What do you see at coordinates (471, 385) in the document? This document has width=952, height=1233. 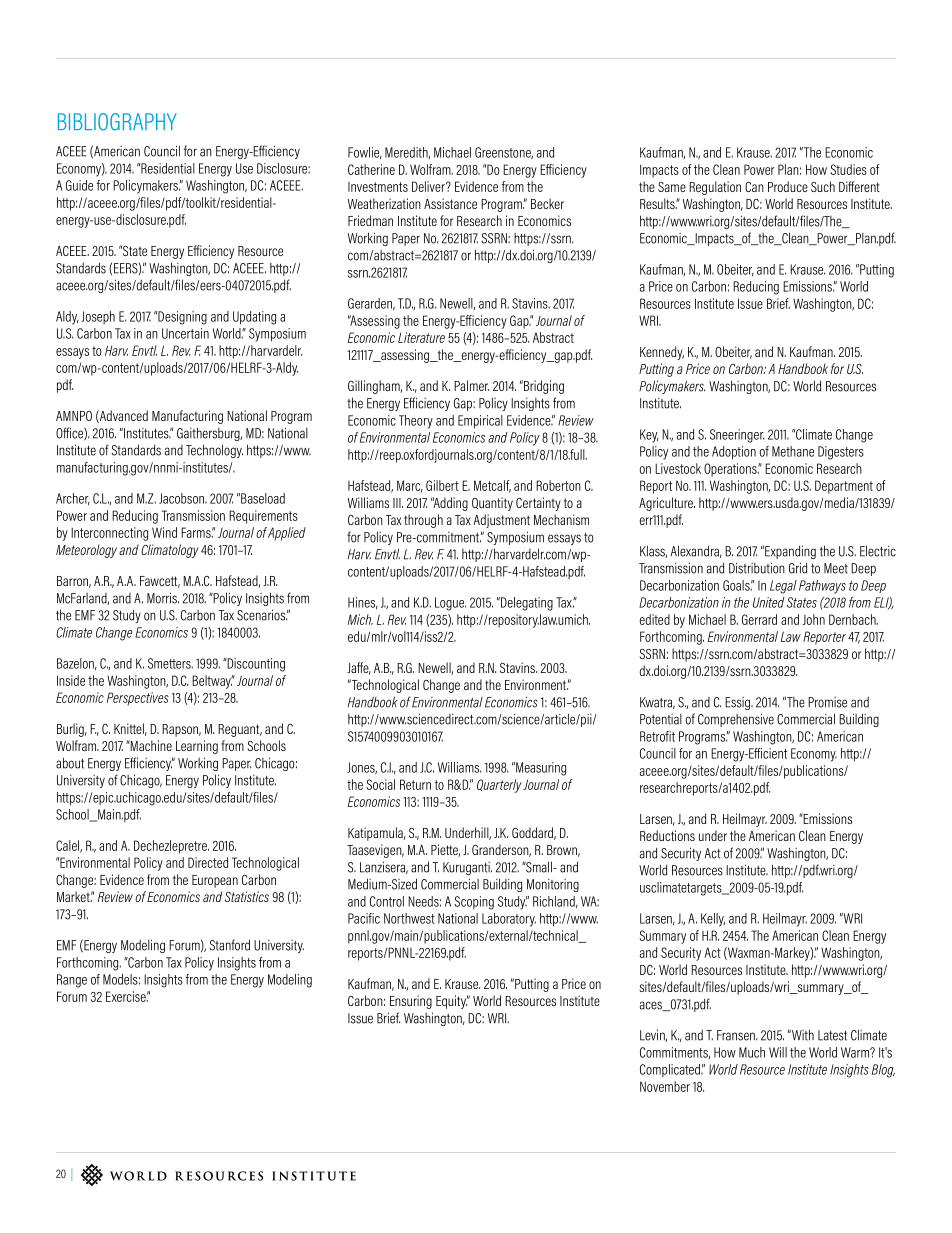 I see `Palmer` at bounding box center [471, 385].
